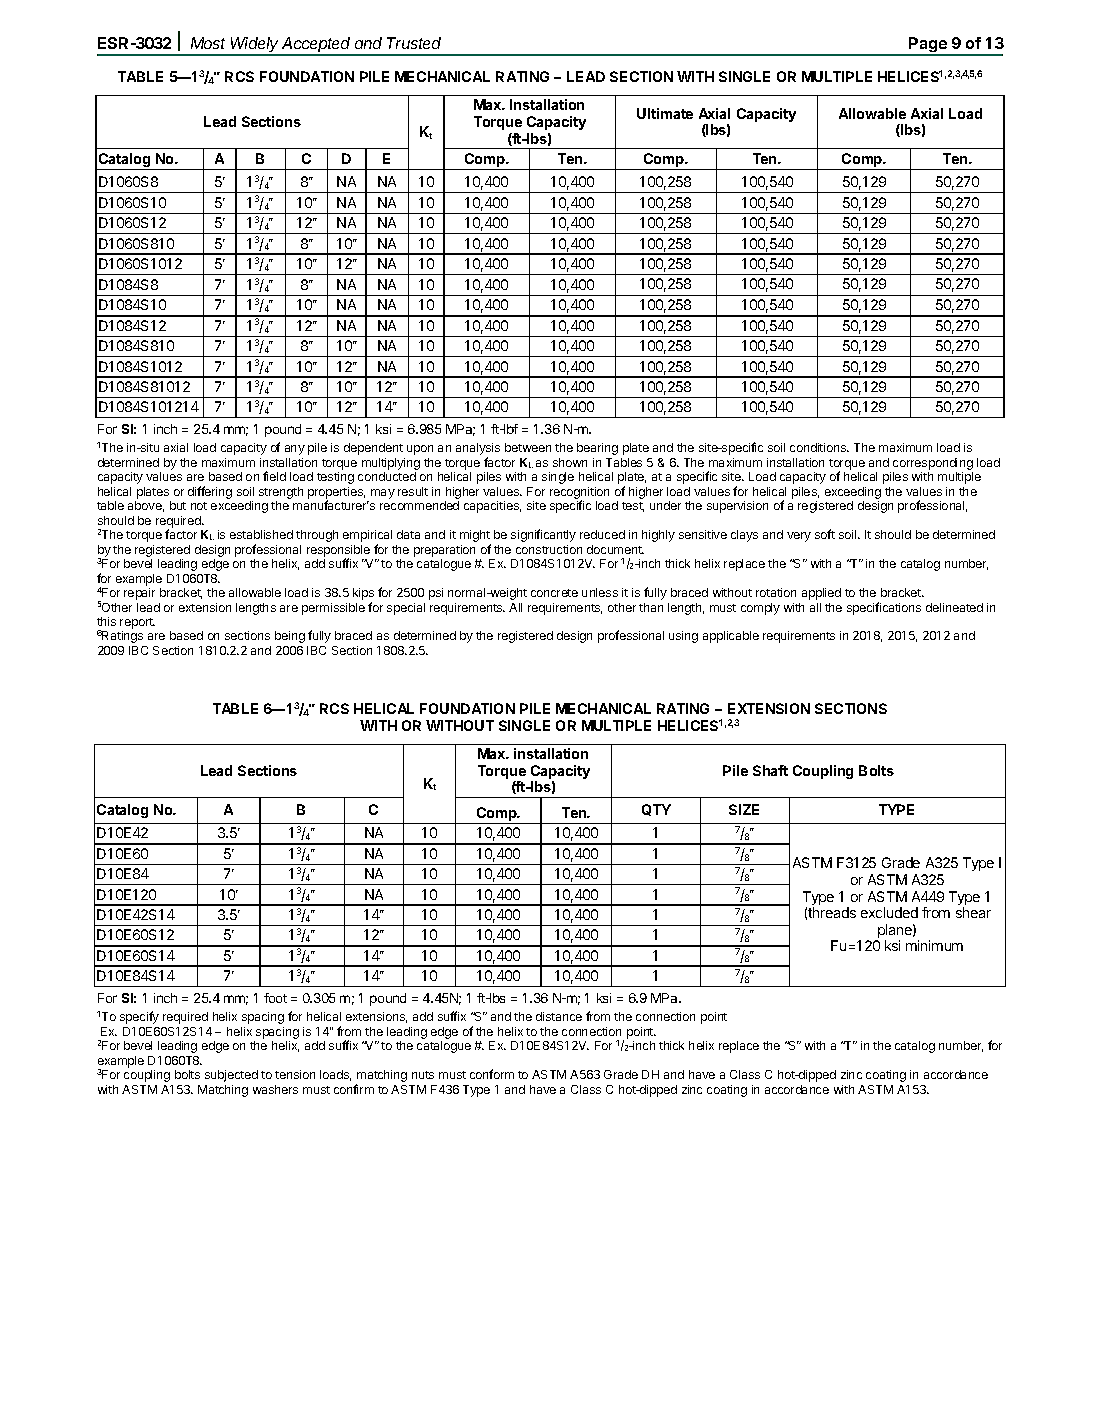  Describe the element at coordinates (821, 594) in the screenshot. I see `applied` at that location.
